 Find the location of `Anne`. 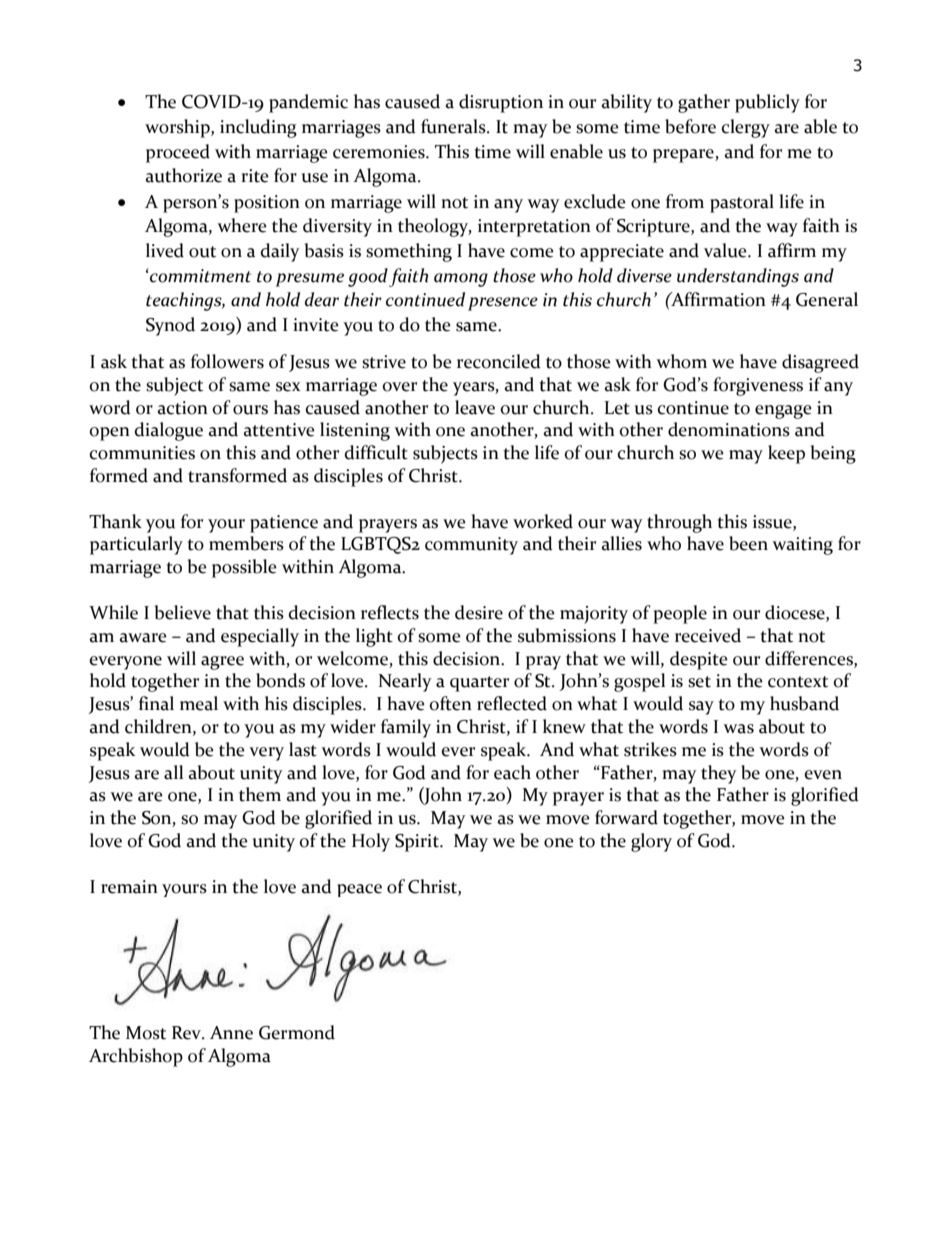

Anne is located at coordinates (231, 1033).
